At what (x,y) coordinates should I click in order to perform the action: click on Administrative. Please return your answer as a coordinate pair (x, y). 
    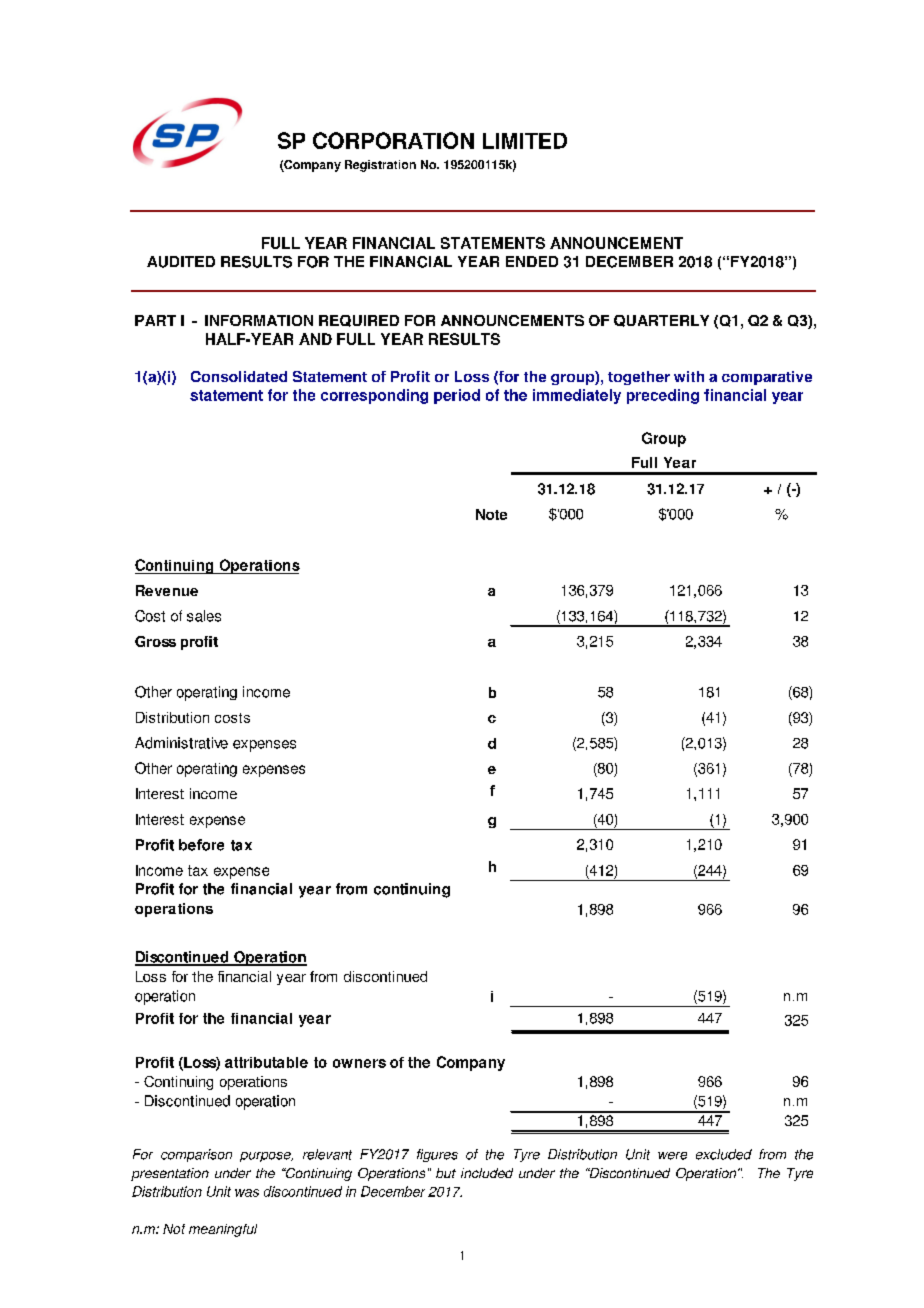
    Looking at the image, I should click on (181, 743).
